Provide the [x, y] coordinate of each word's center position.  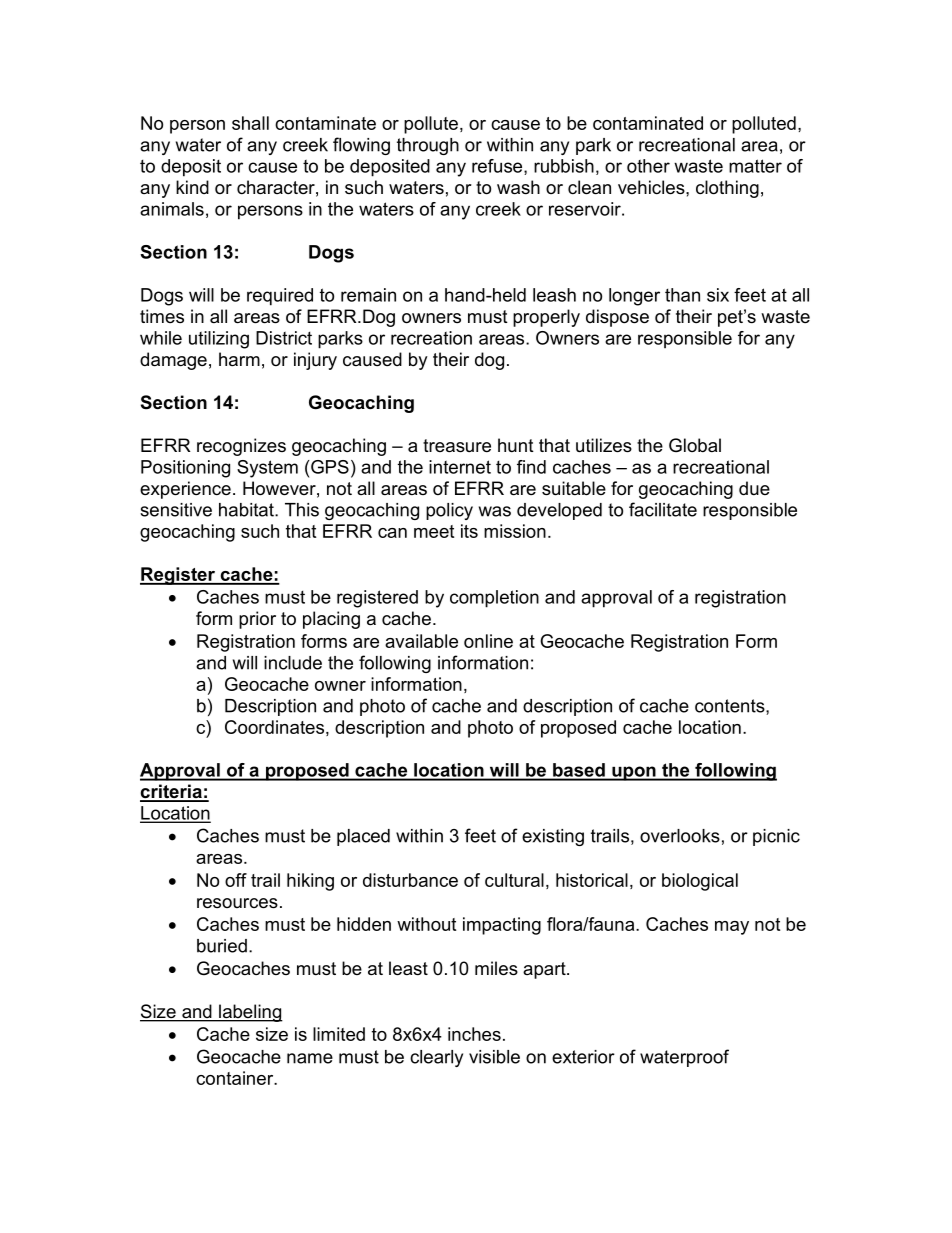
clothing [727, 189]
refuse [498, 167]
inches [474, 1034]
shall [250, 123]
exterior [583, 1057]
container [236, 1078]
